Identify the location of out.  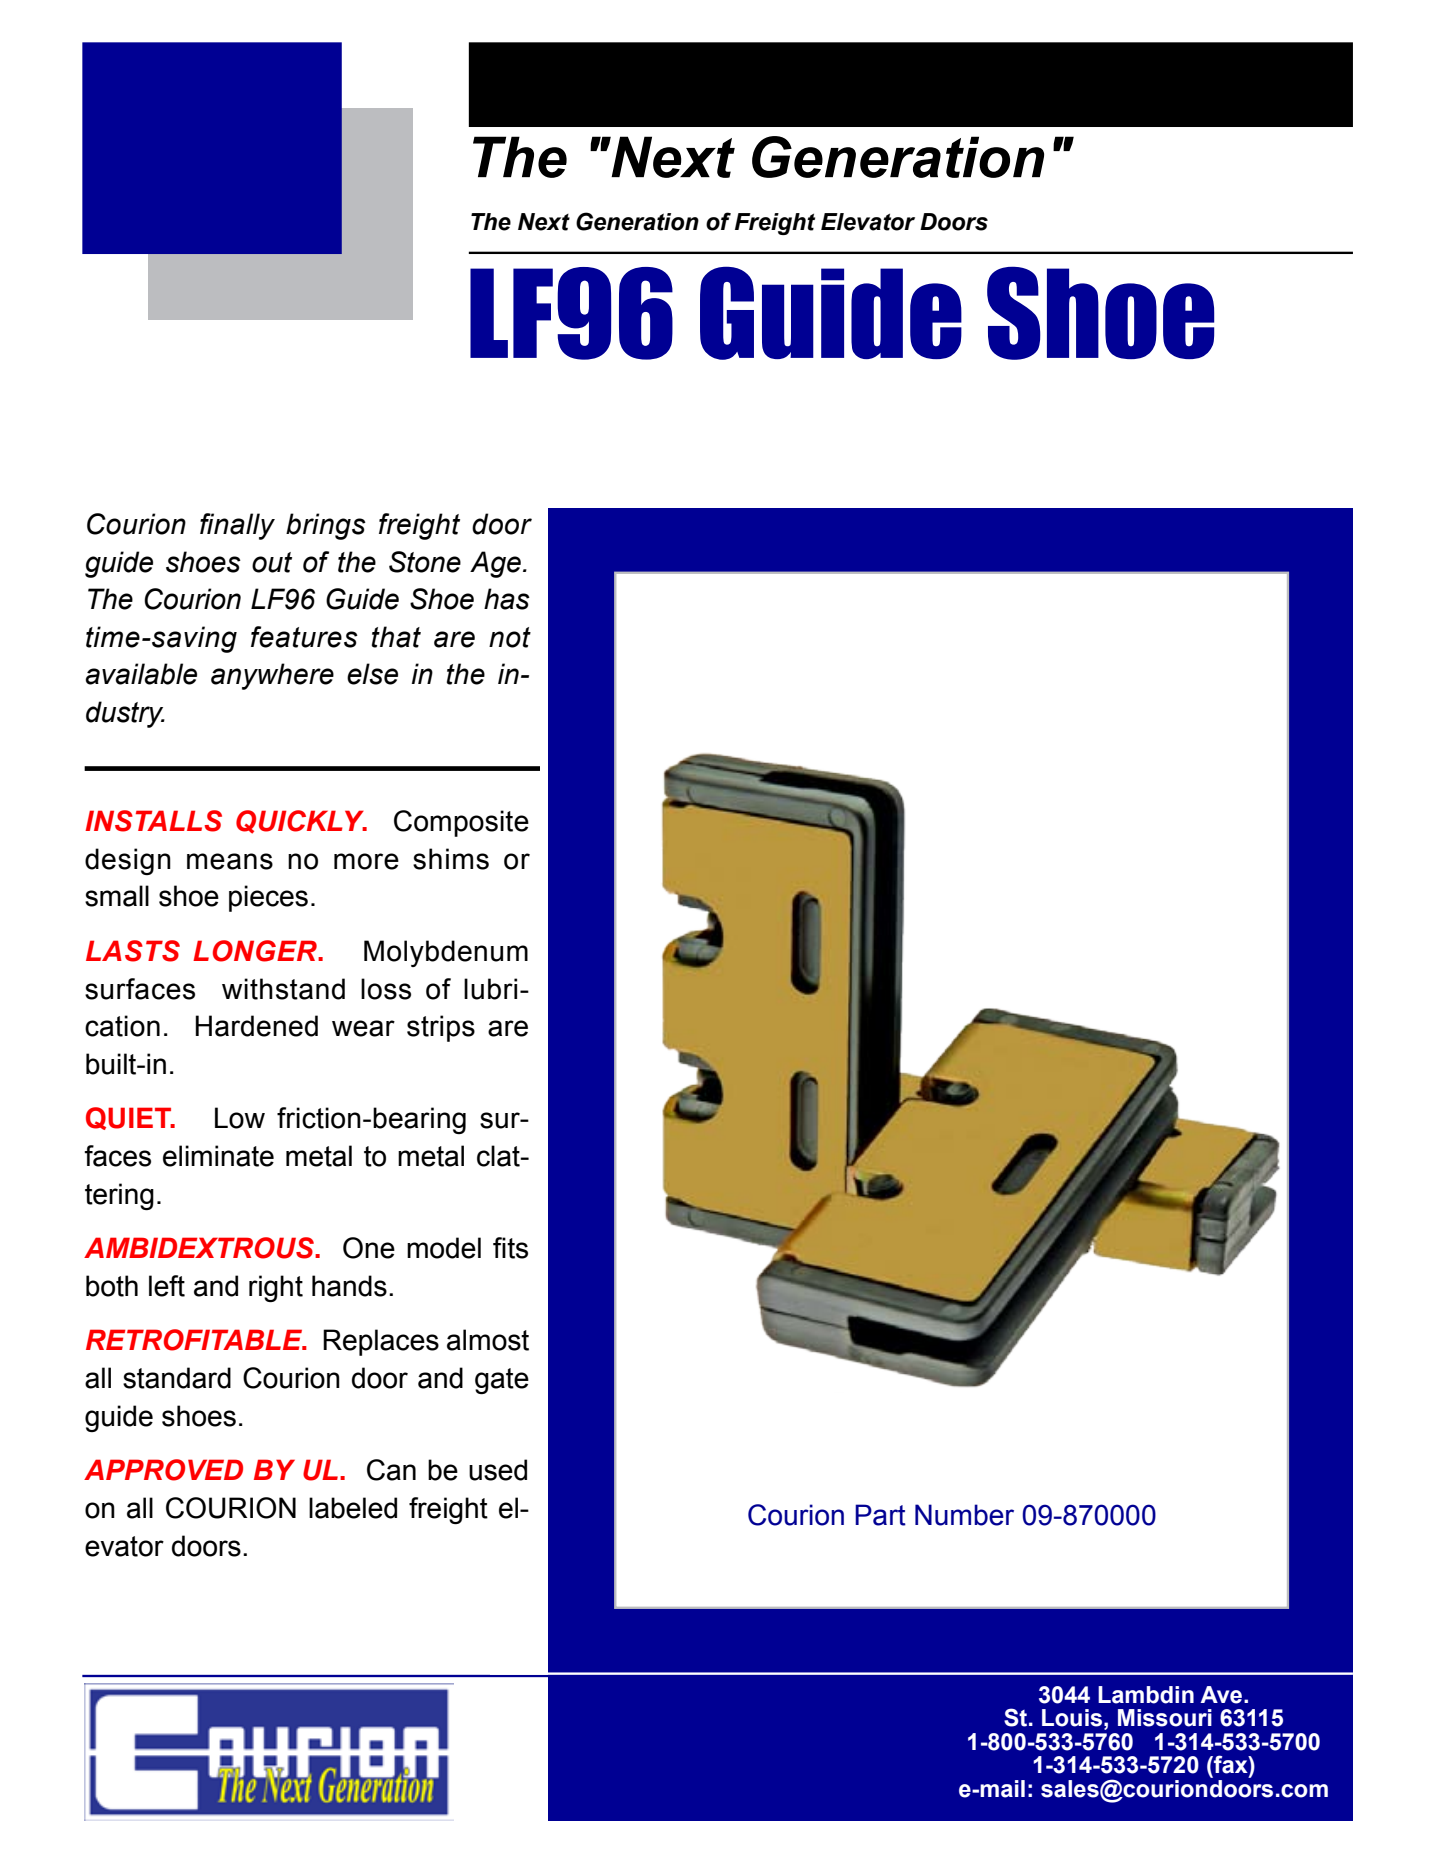
(272, 562).
